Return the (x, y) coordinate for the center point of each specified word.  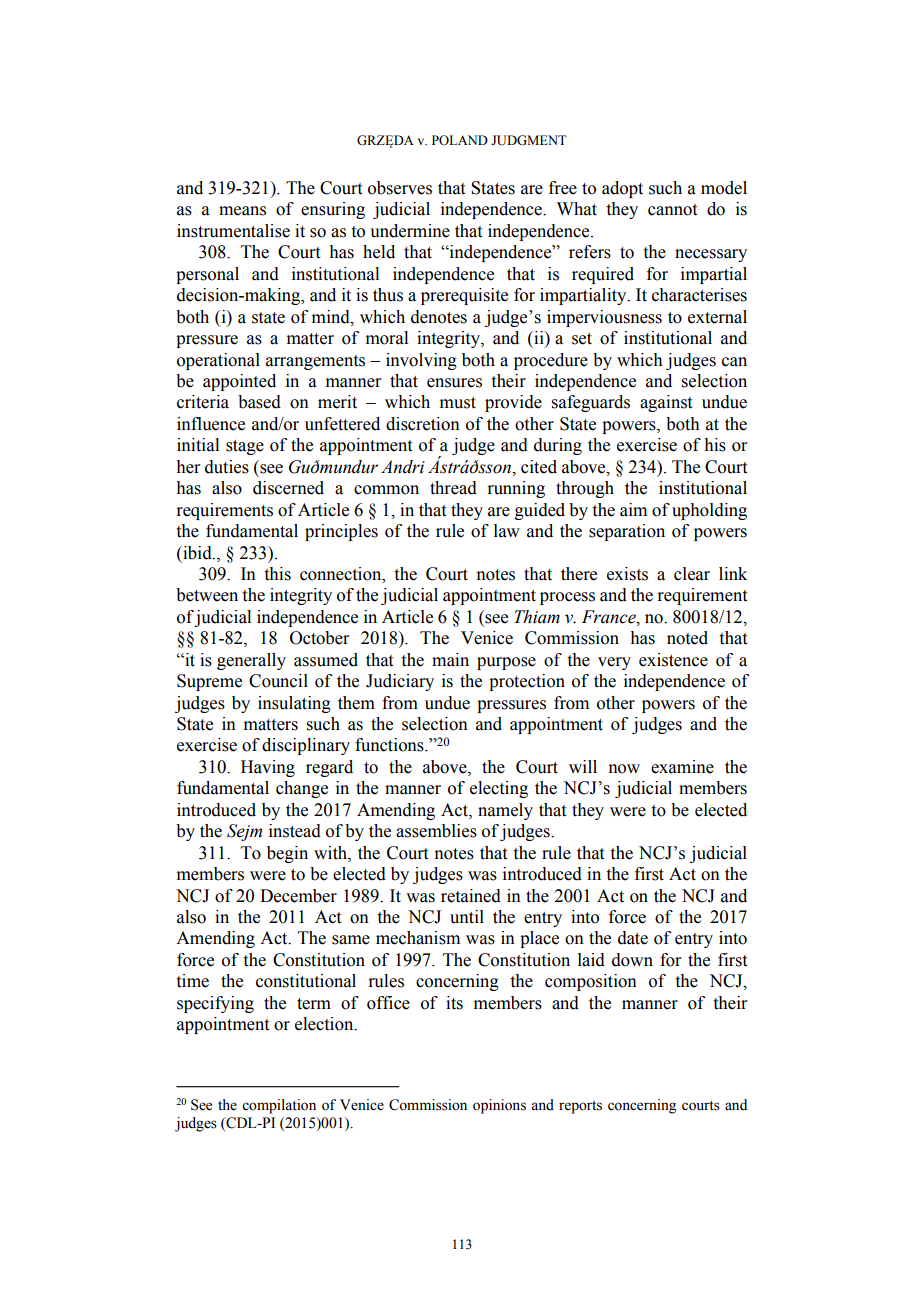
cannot (672, 210)
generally (251, 661)
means (242, 211)
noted (687, 638)
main (450, 660)
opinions (499, 1106)
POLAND (460, 140)
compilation (279, 1106)
